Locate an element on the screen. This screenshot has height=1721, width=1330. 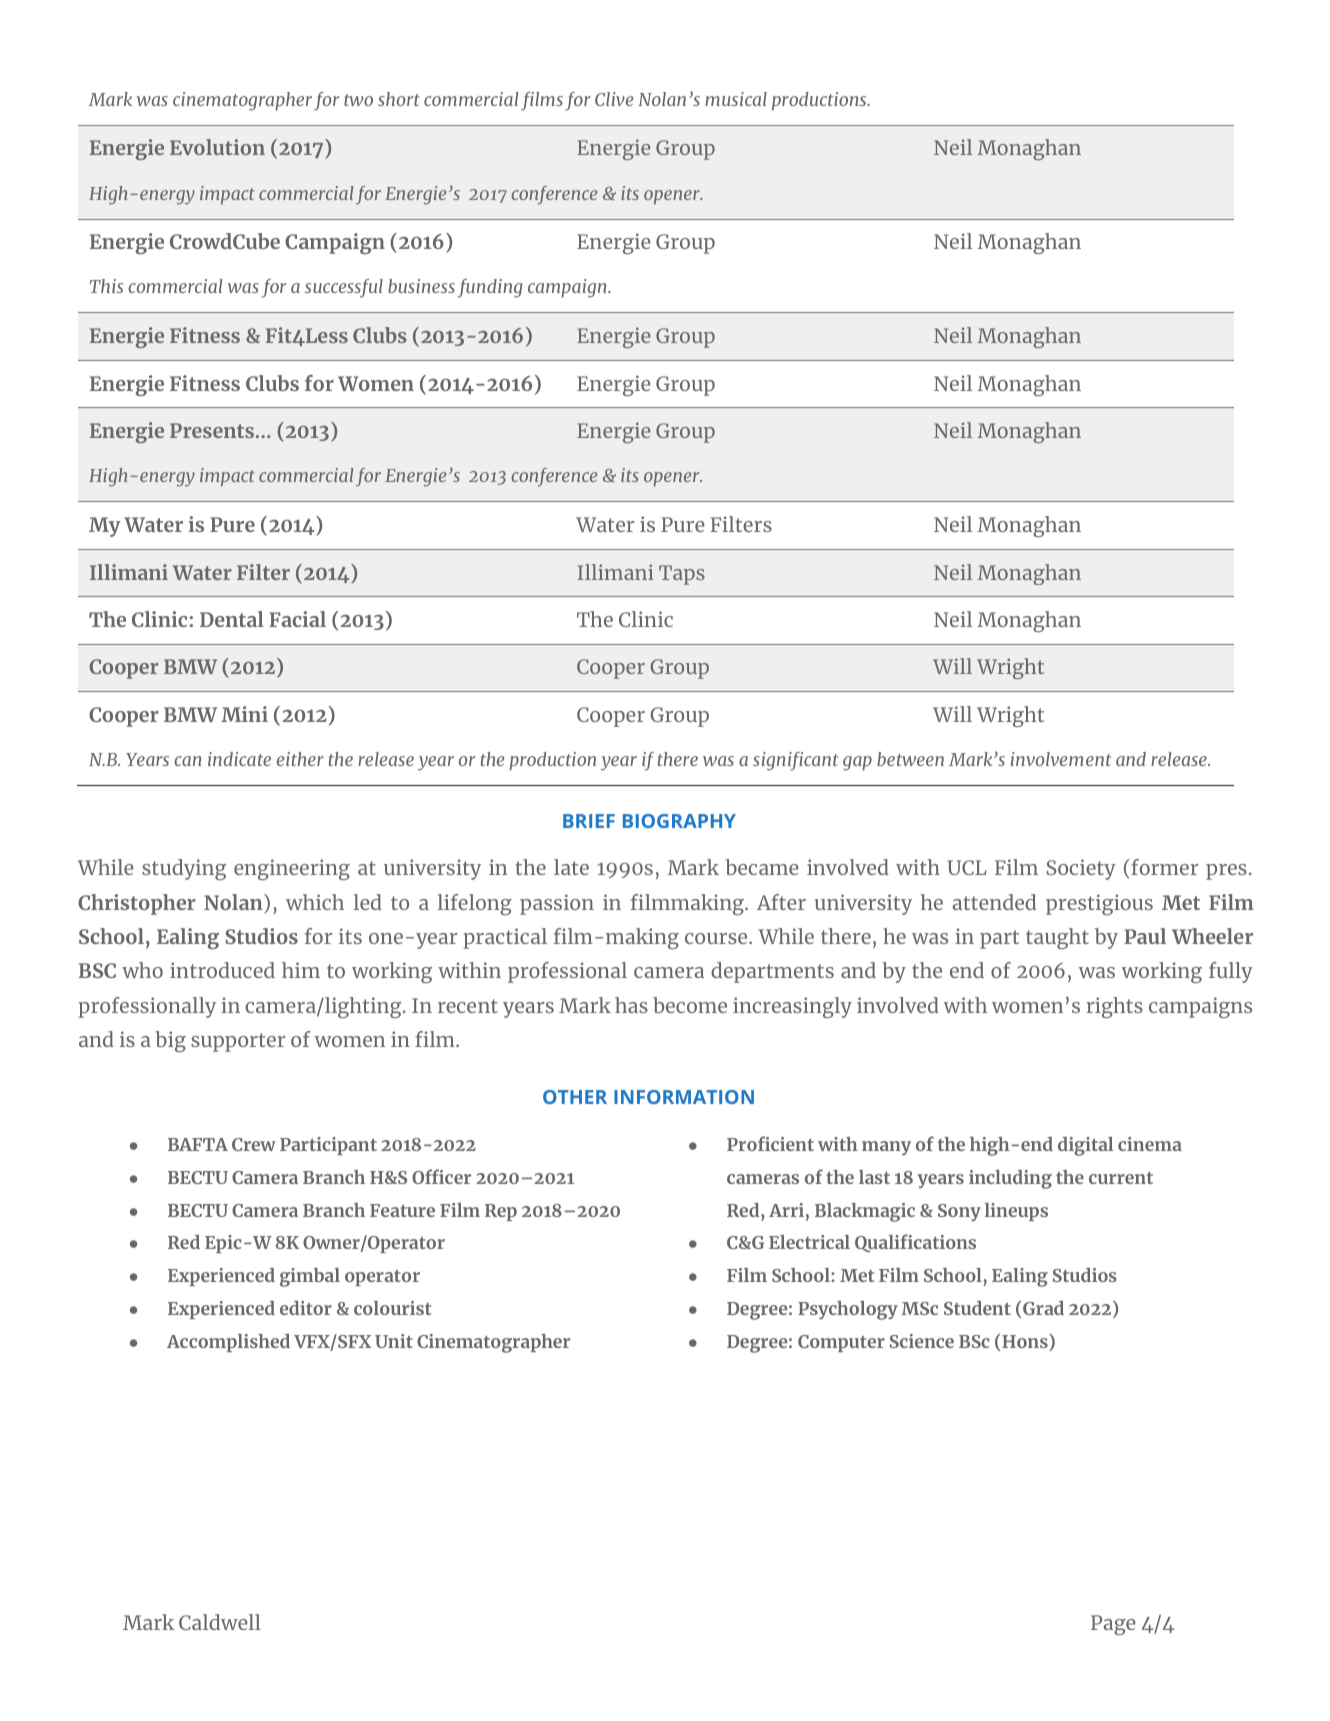
Caldwell is located at coordinates (220, 1622).
